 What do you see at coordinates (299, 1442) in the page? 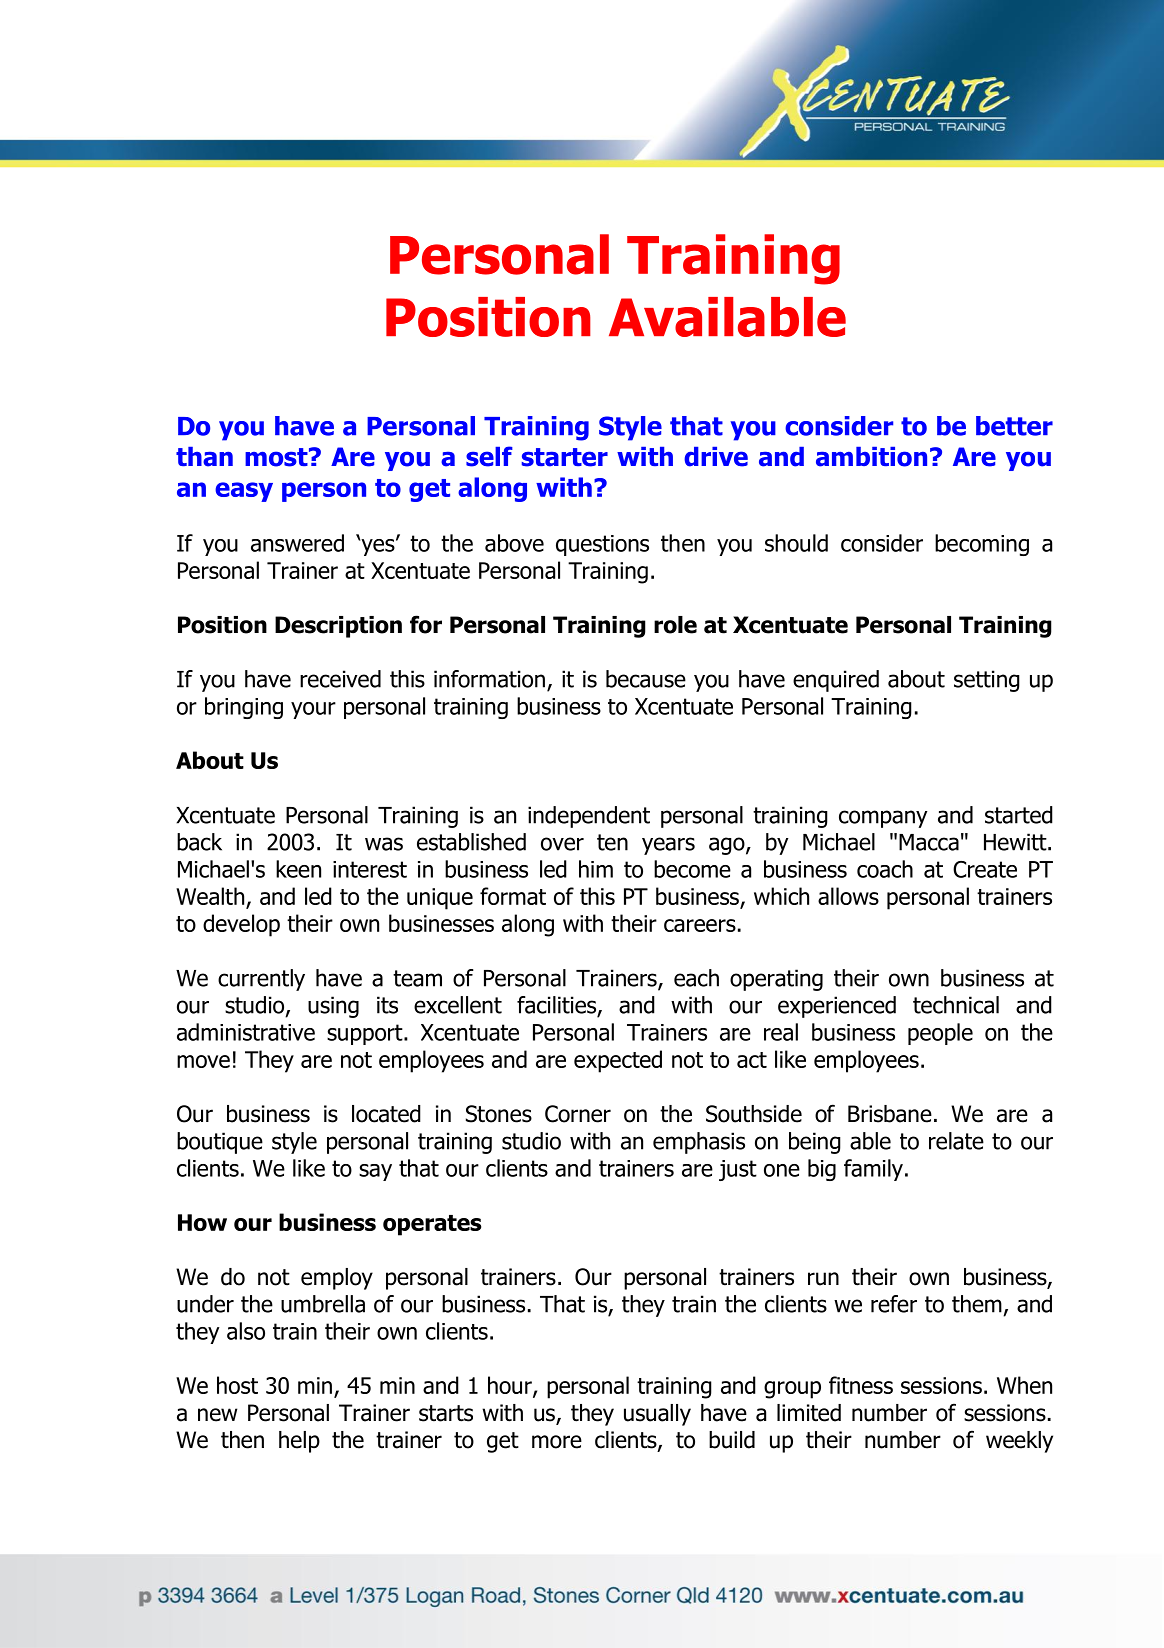
I see `help` at bounding box center [299, 1442].
